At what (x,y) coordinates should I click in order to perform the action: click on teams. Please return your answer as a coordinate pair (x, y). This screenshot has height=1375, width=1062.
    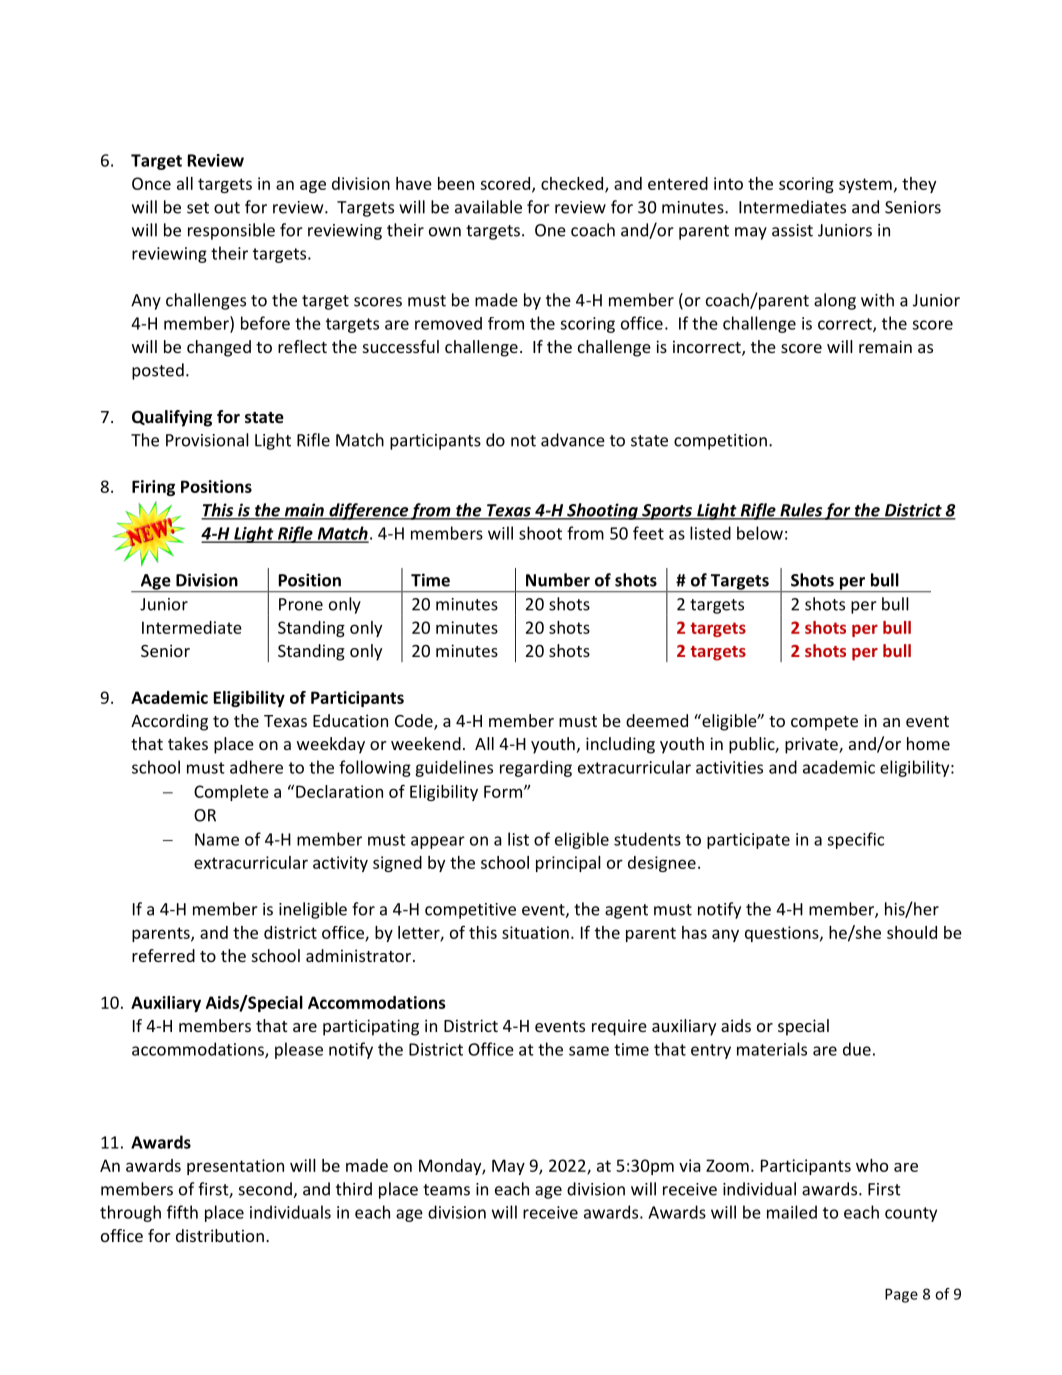
    Looking at the image, I should click on (446, 1190).
